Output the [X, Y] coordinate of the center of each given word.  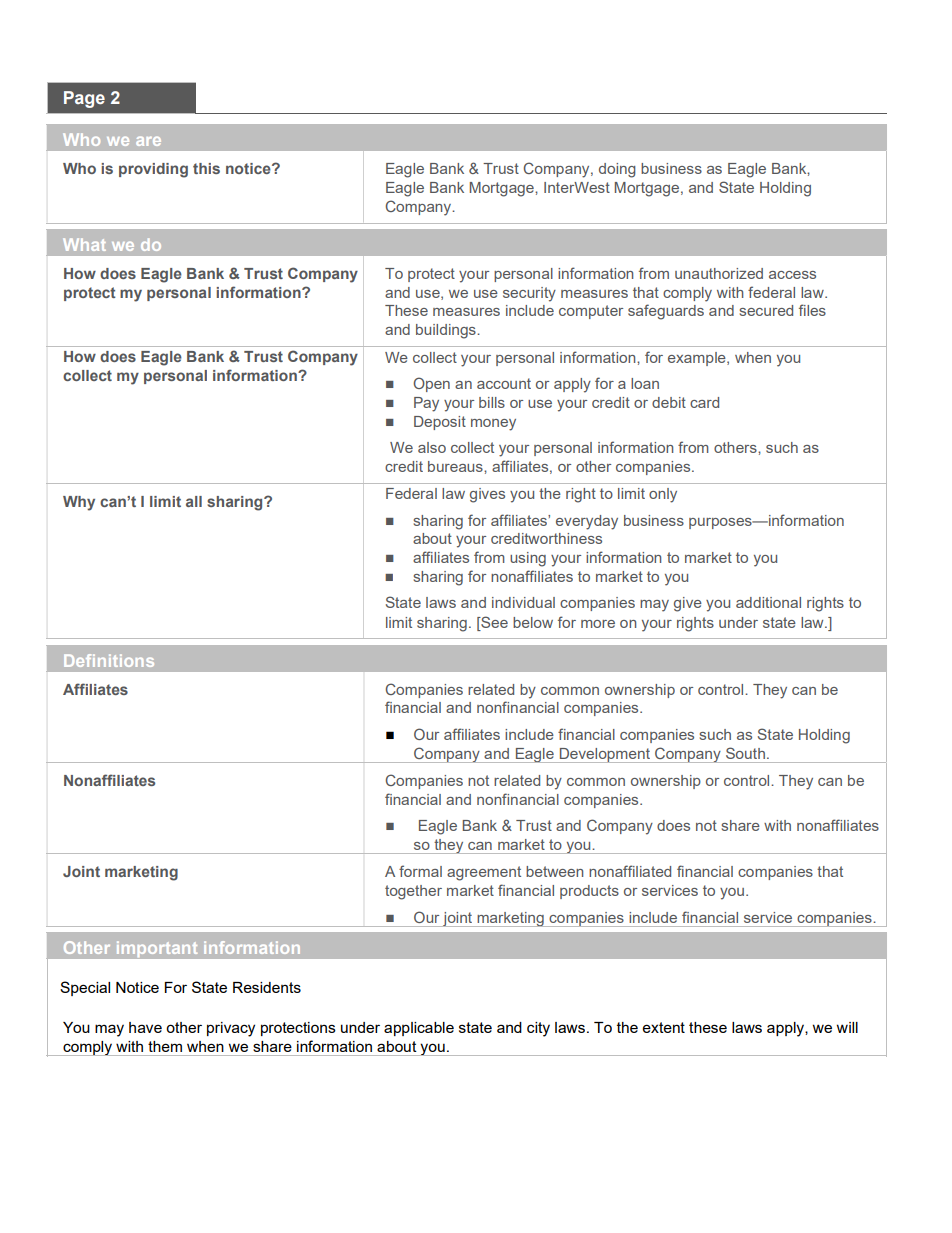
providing [153, 170]
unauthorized [719, 273]
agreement [484, 873]
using [528, 559]
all [194, 501]
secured [766, 310]
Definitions [109, 660]
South [745, 753]
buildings [447, 331]
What [84, 244]
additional [768, 602]
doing [617, 170]
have [145, 1027]
